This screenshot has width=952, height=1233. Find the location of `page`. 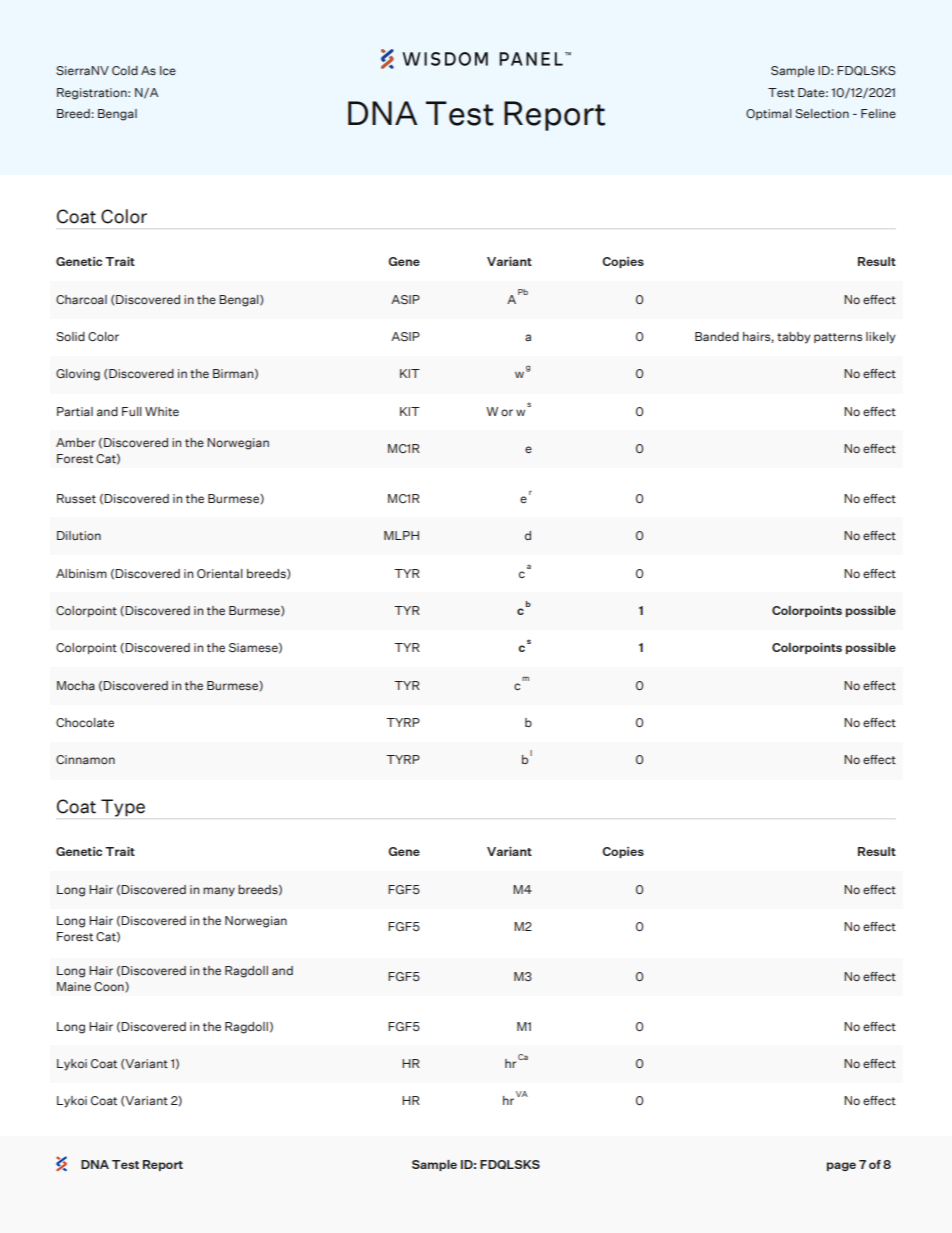

page is located at coordinates (841, 1166).
